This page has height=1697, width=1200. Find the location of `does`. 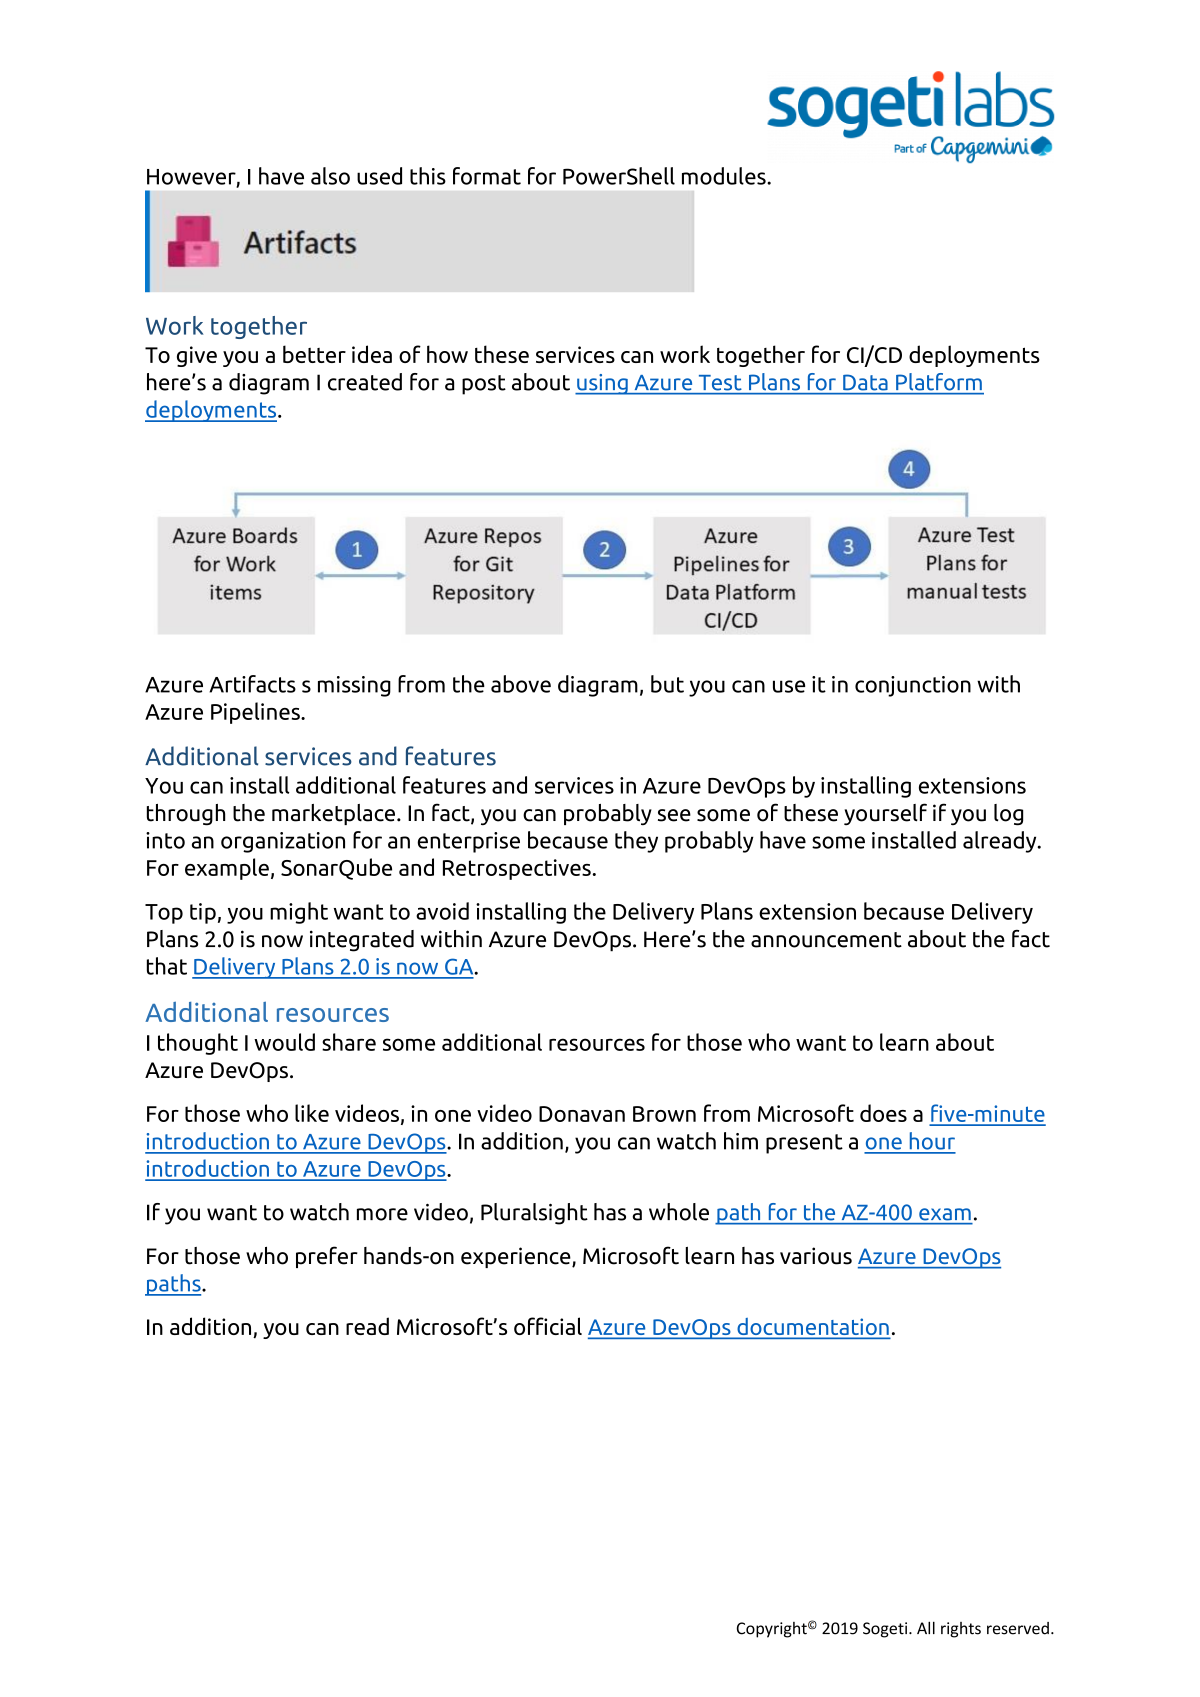

does is located at coordinates (883, 1113).
